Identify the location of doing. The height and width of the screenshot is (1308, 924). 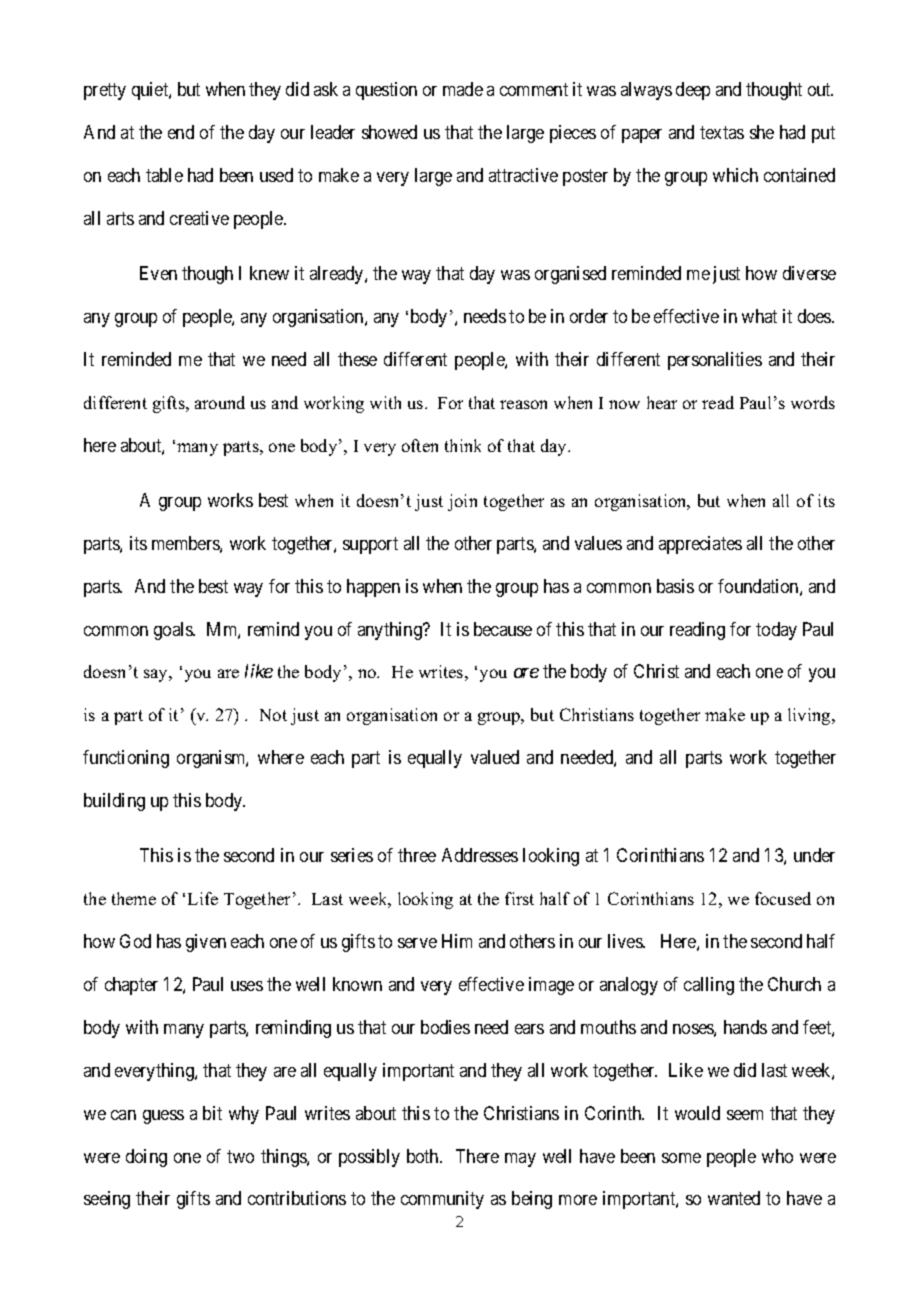
(146, 1158).
